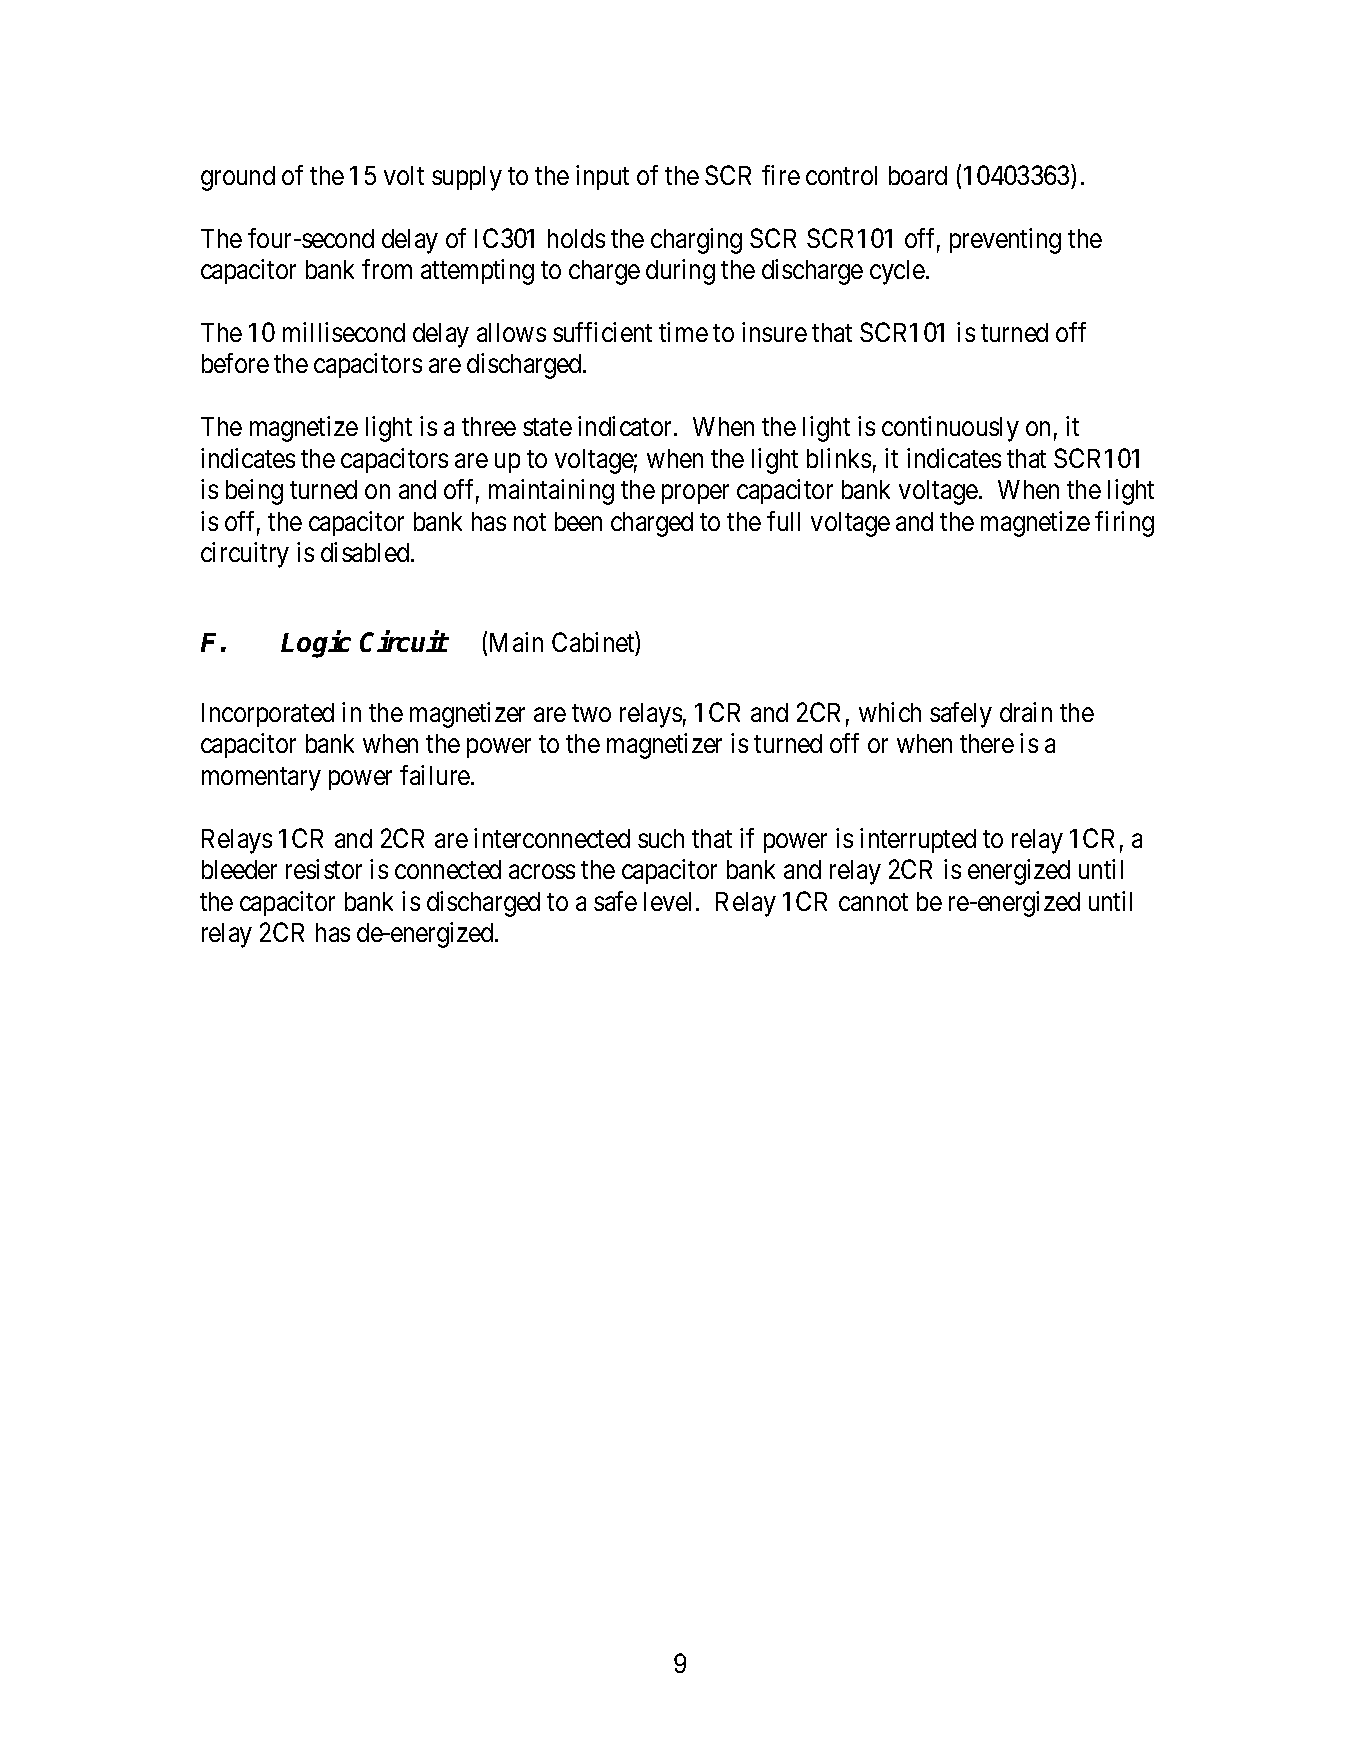  What do you see at coordinates (670, 901) in the image?
I see `level` at bounding box center [670, 901].
